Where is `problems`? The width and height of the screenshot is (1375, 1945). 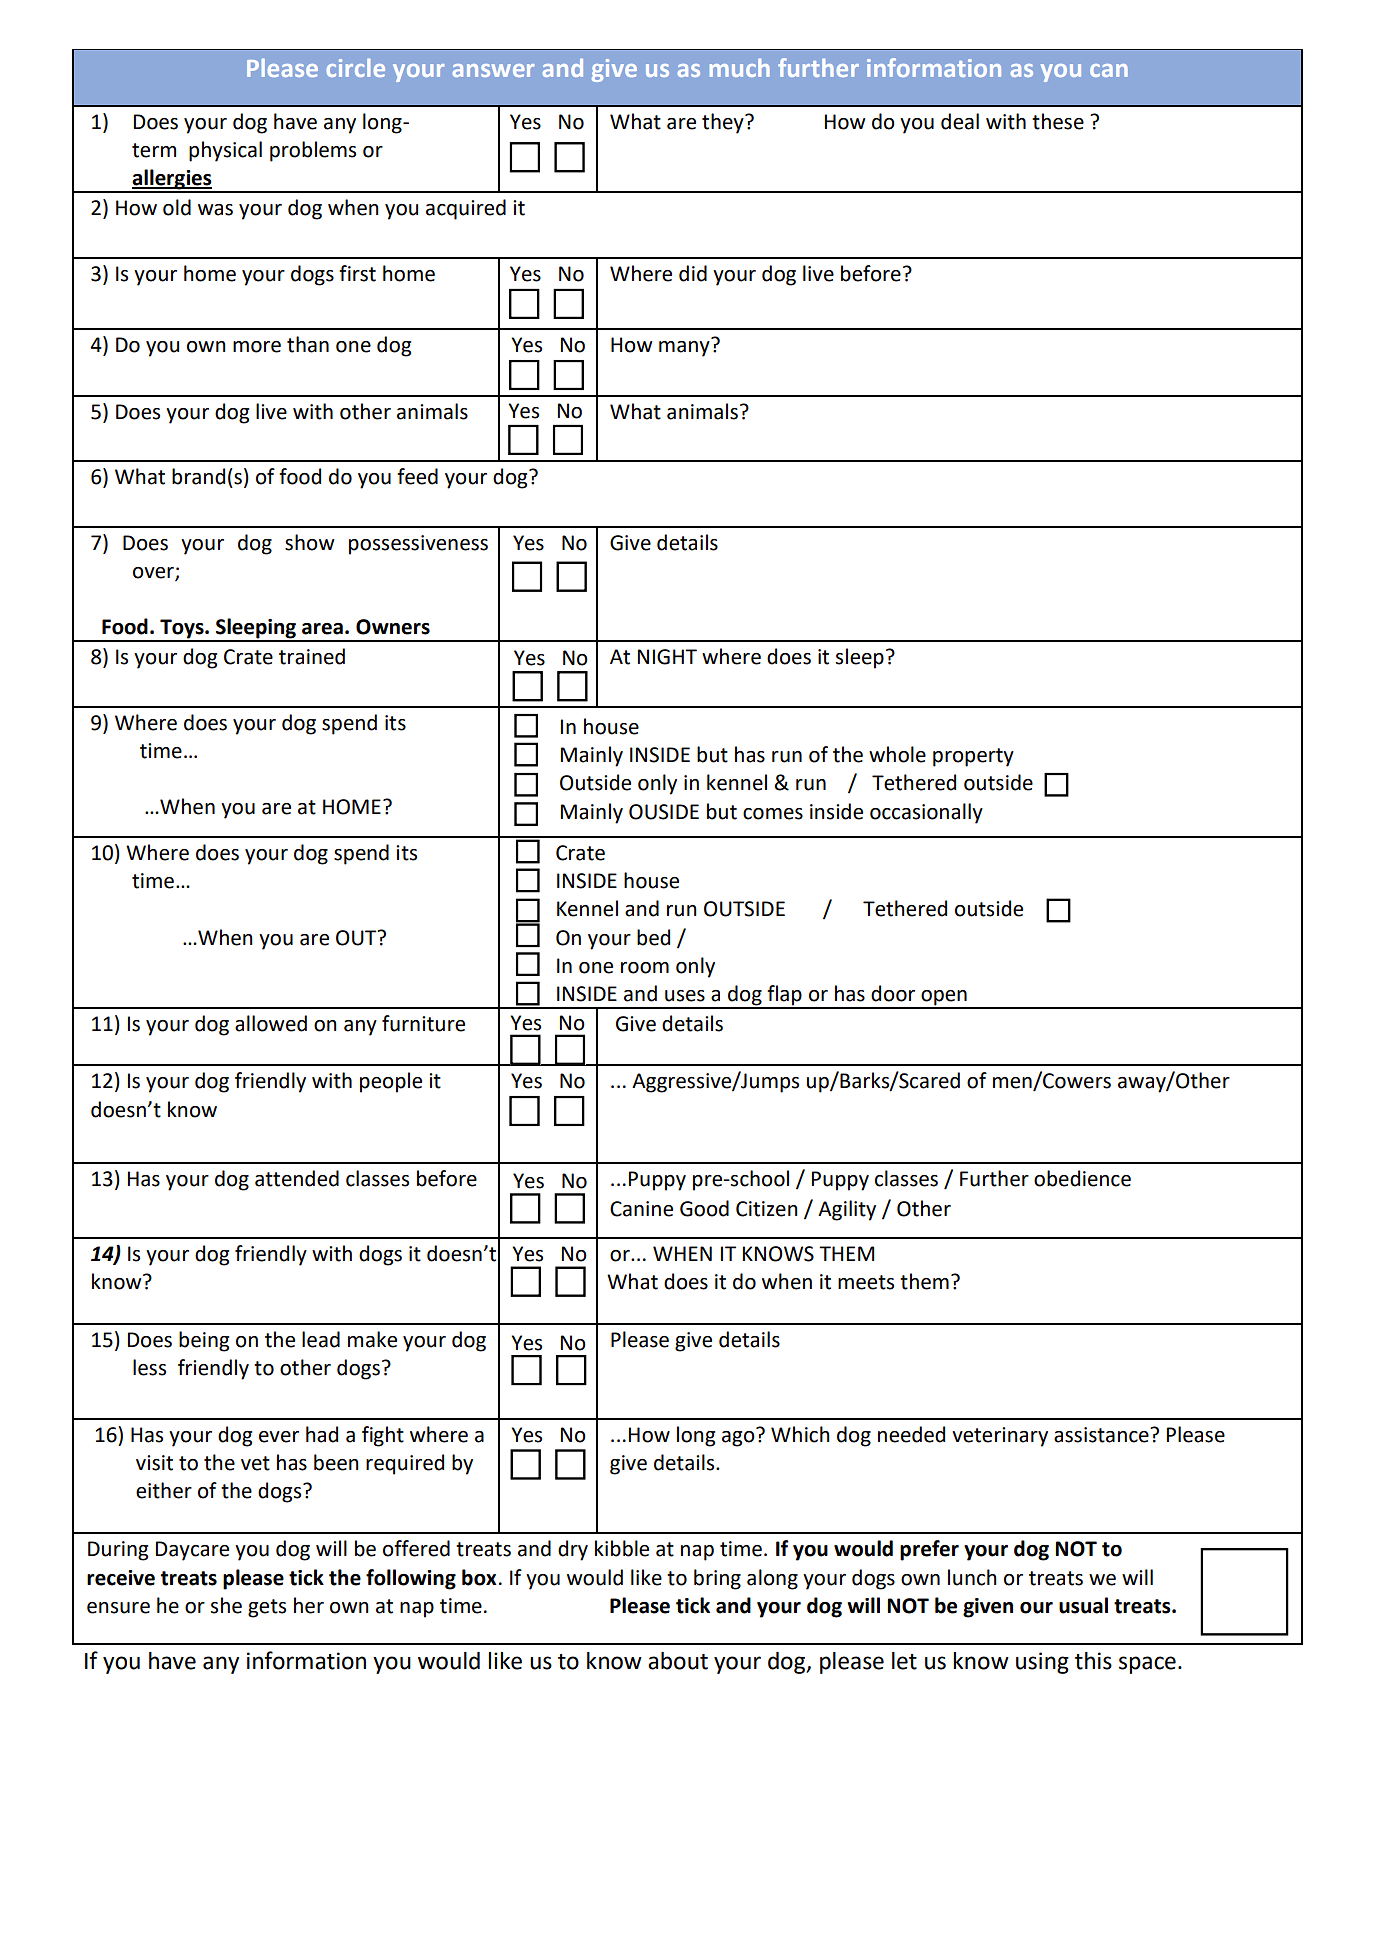 problems is located at coordinates (313, 151).
